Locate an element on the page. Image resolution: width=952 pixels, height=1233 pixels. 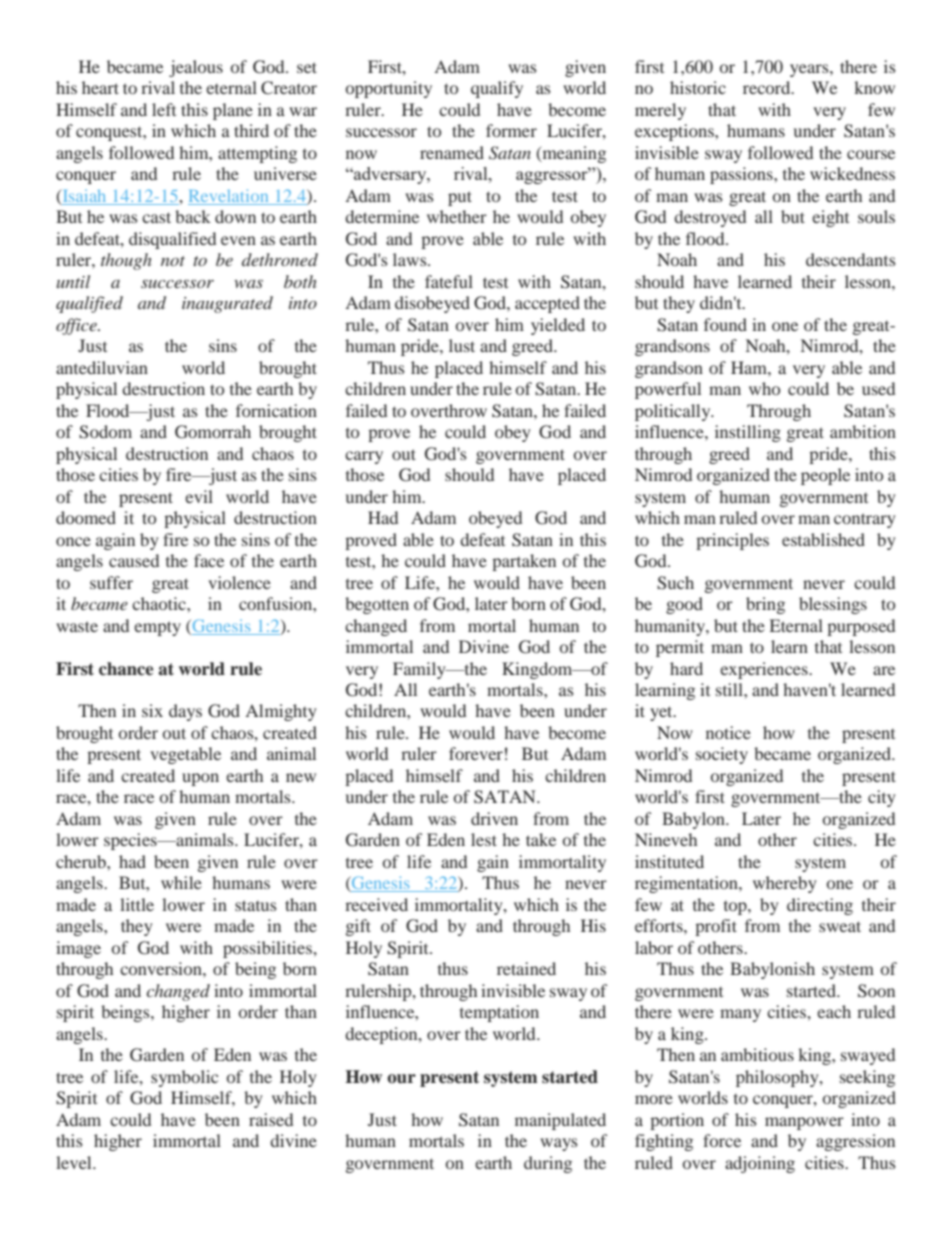
carry is located at coordinates (364, 457).
